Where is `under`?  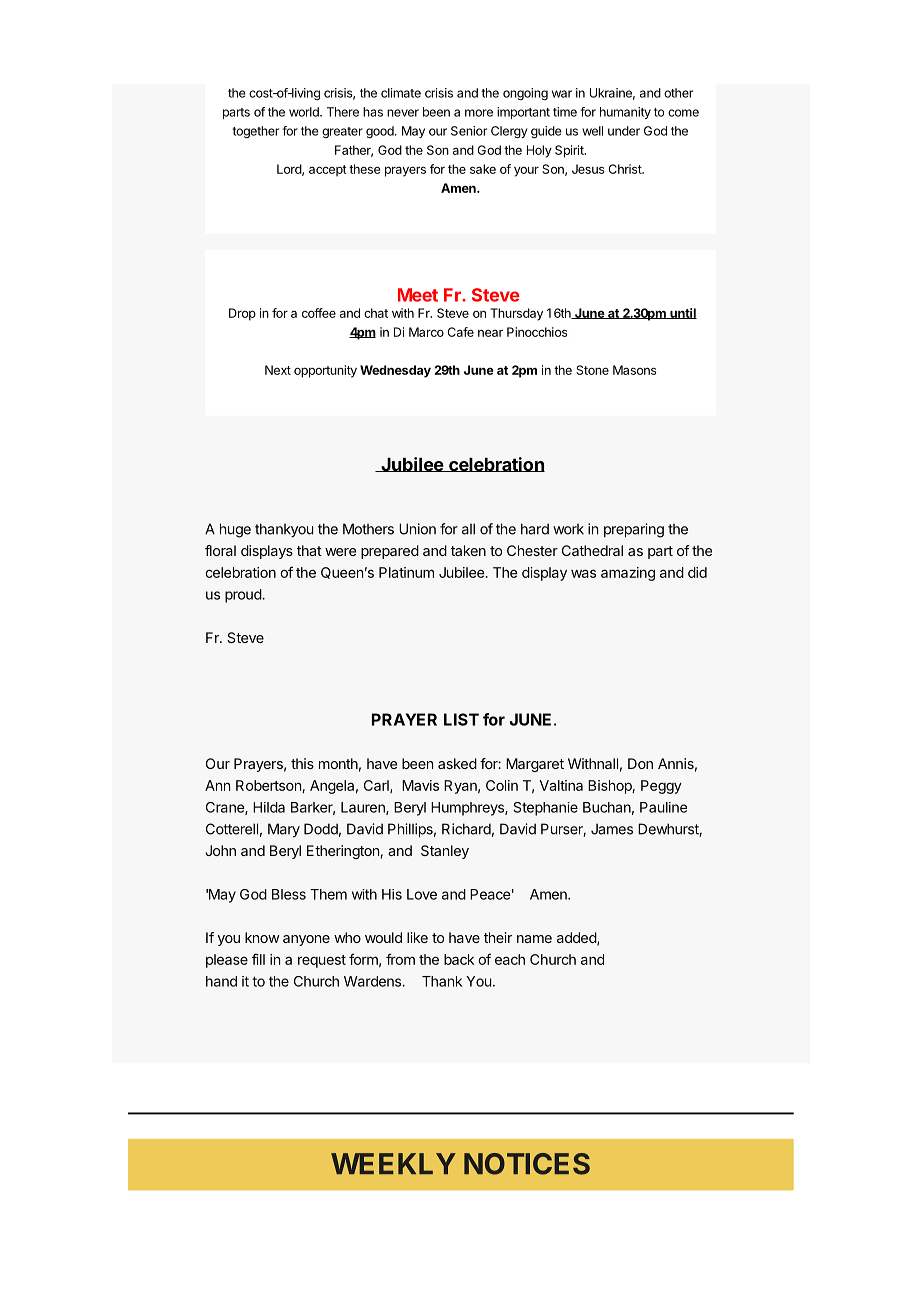
under is located at coordinates (624, 131).
